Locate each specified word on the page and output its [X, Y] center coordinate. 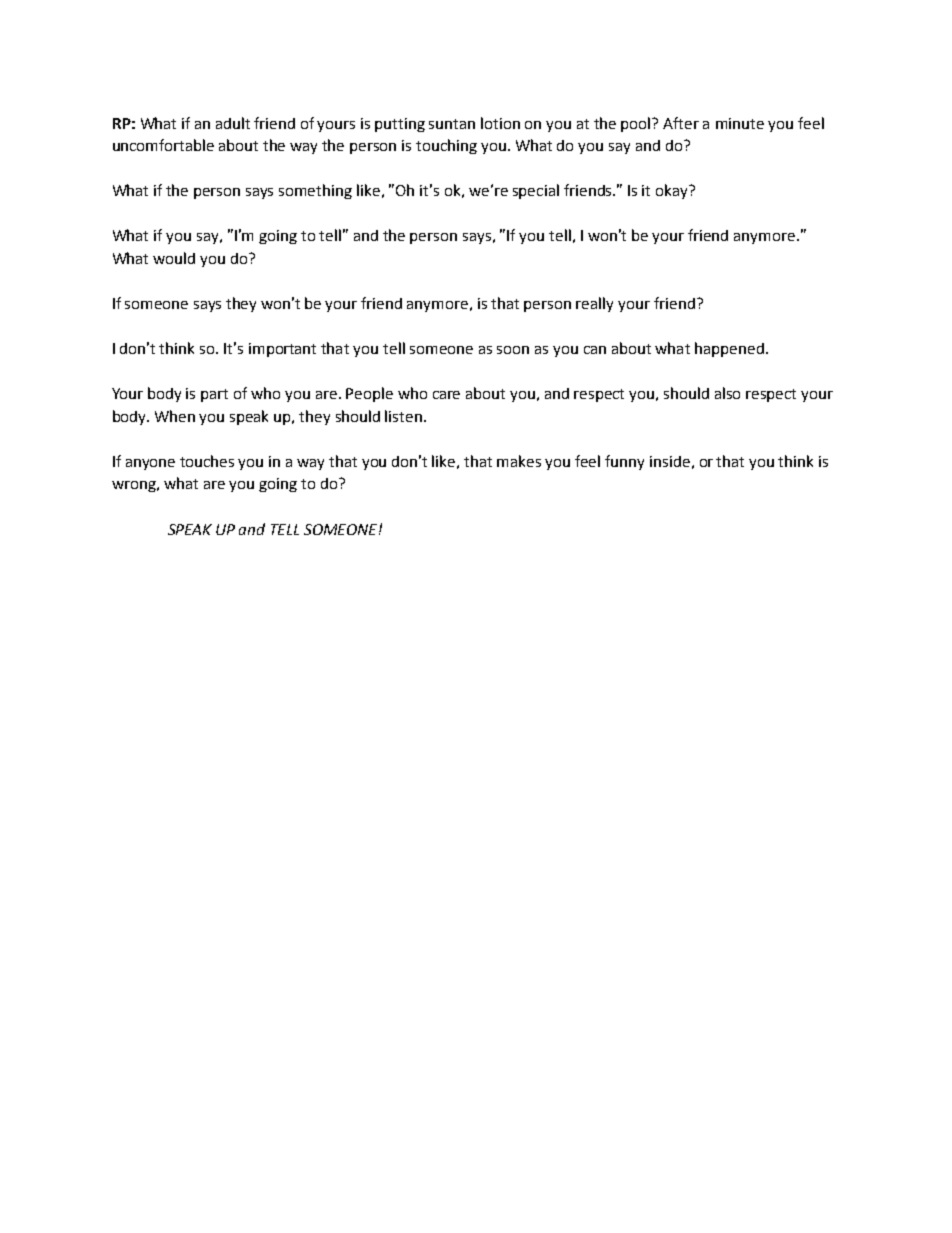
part [214, 395]
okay [673, 191]
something [315, 191]
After [681, 123]
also [727, 393]
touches [207, 461]
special [536, 191]
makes [519, 461]
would [174, 258]
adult [233, 123]
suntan [452, 124]
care [446, 395]
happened [729, 349]
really [594, 304]
